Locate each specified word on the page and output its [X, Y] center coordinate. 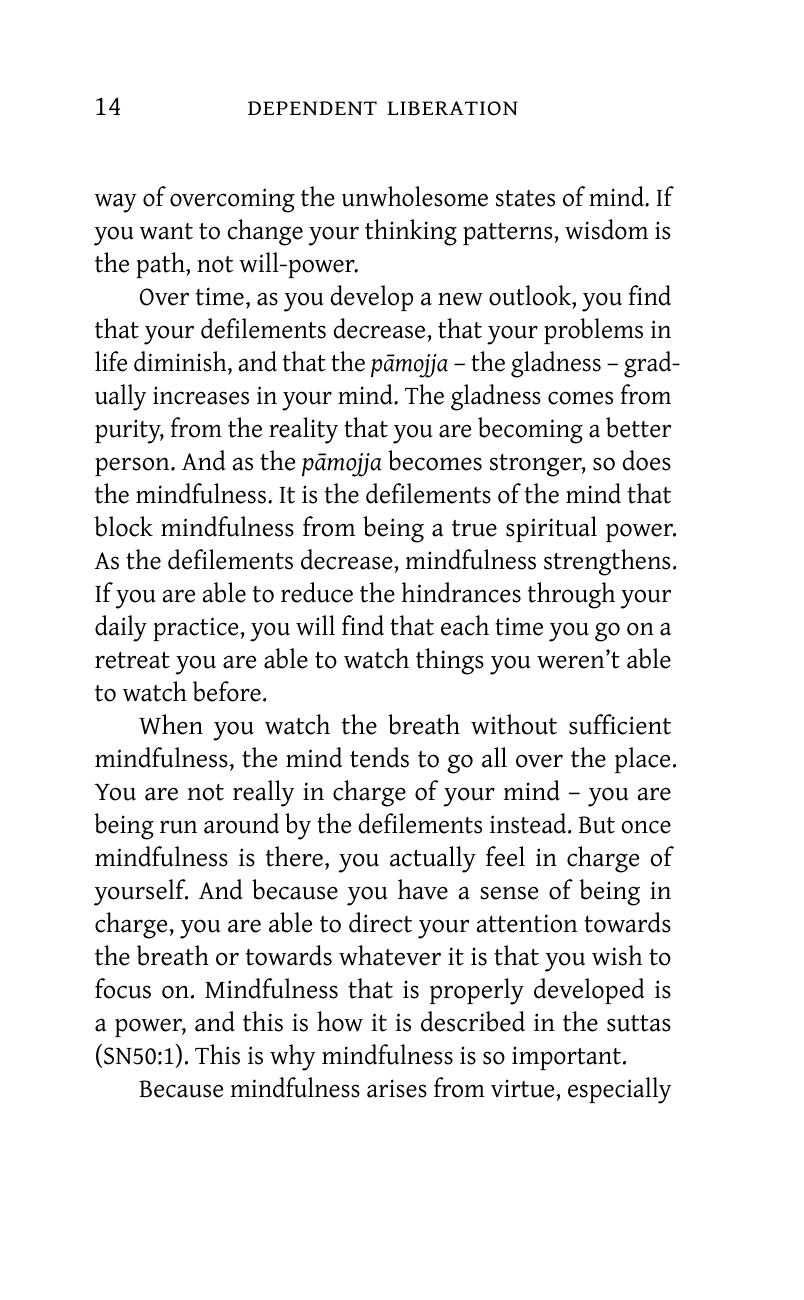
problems [593, 331]
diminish [181, 363]
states [525, 198]
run [178, 827]
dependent [312, 108]
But [597, 825]
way [116, 203]
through [571, 595]
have [423, 889]
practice [197, 629]
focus [123, 988]
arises [397, 1088]
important [566, 1058]
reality [303, 430]
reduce [317, 592]
